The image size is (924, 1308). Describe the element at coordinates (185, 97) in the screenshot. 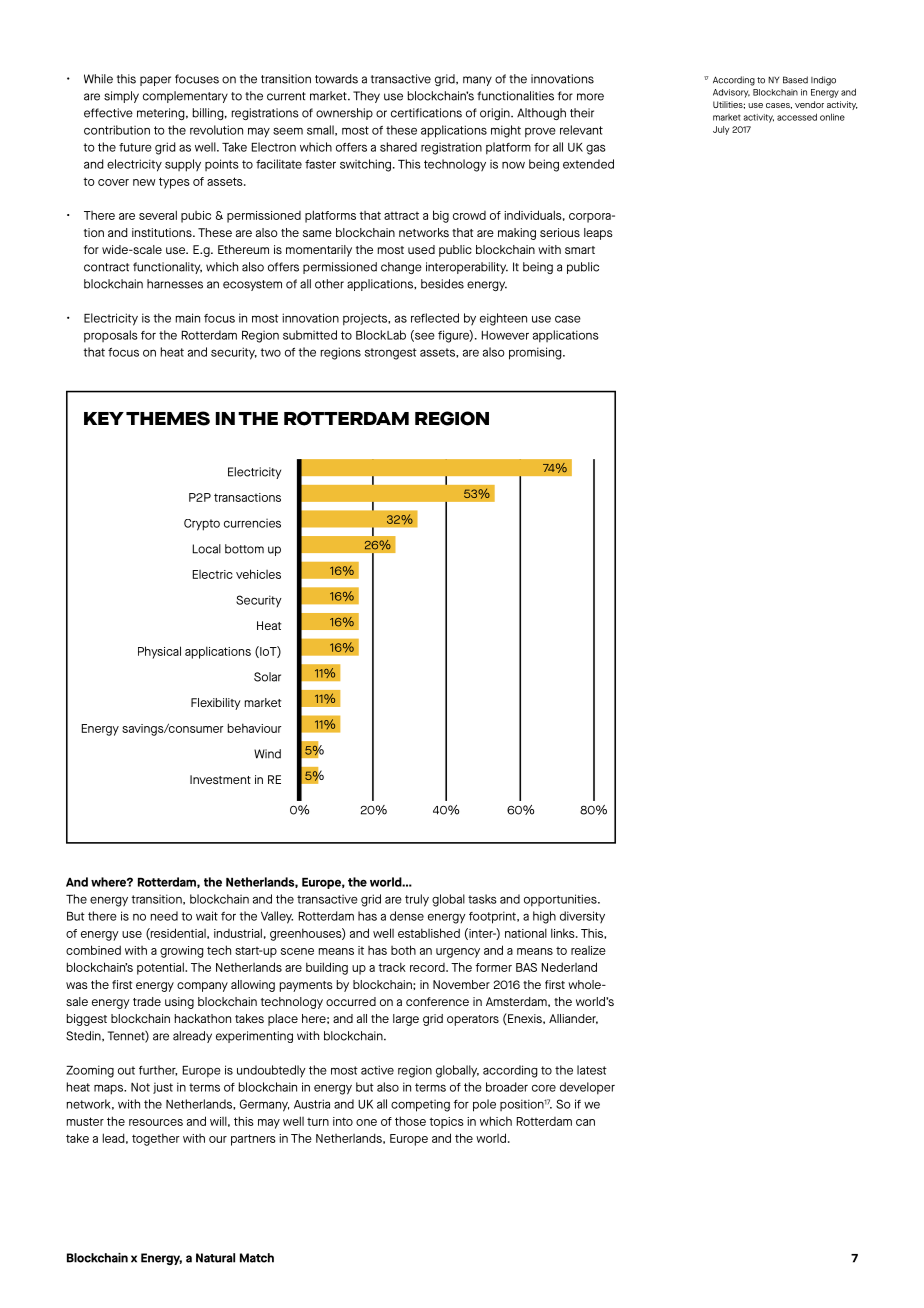

I see `complementary` at that location.
